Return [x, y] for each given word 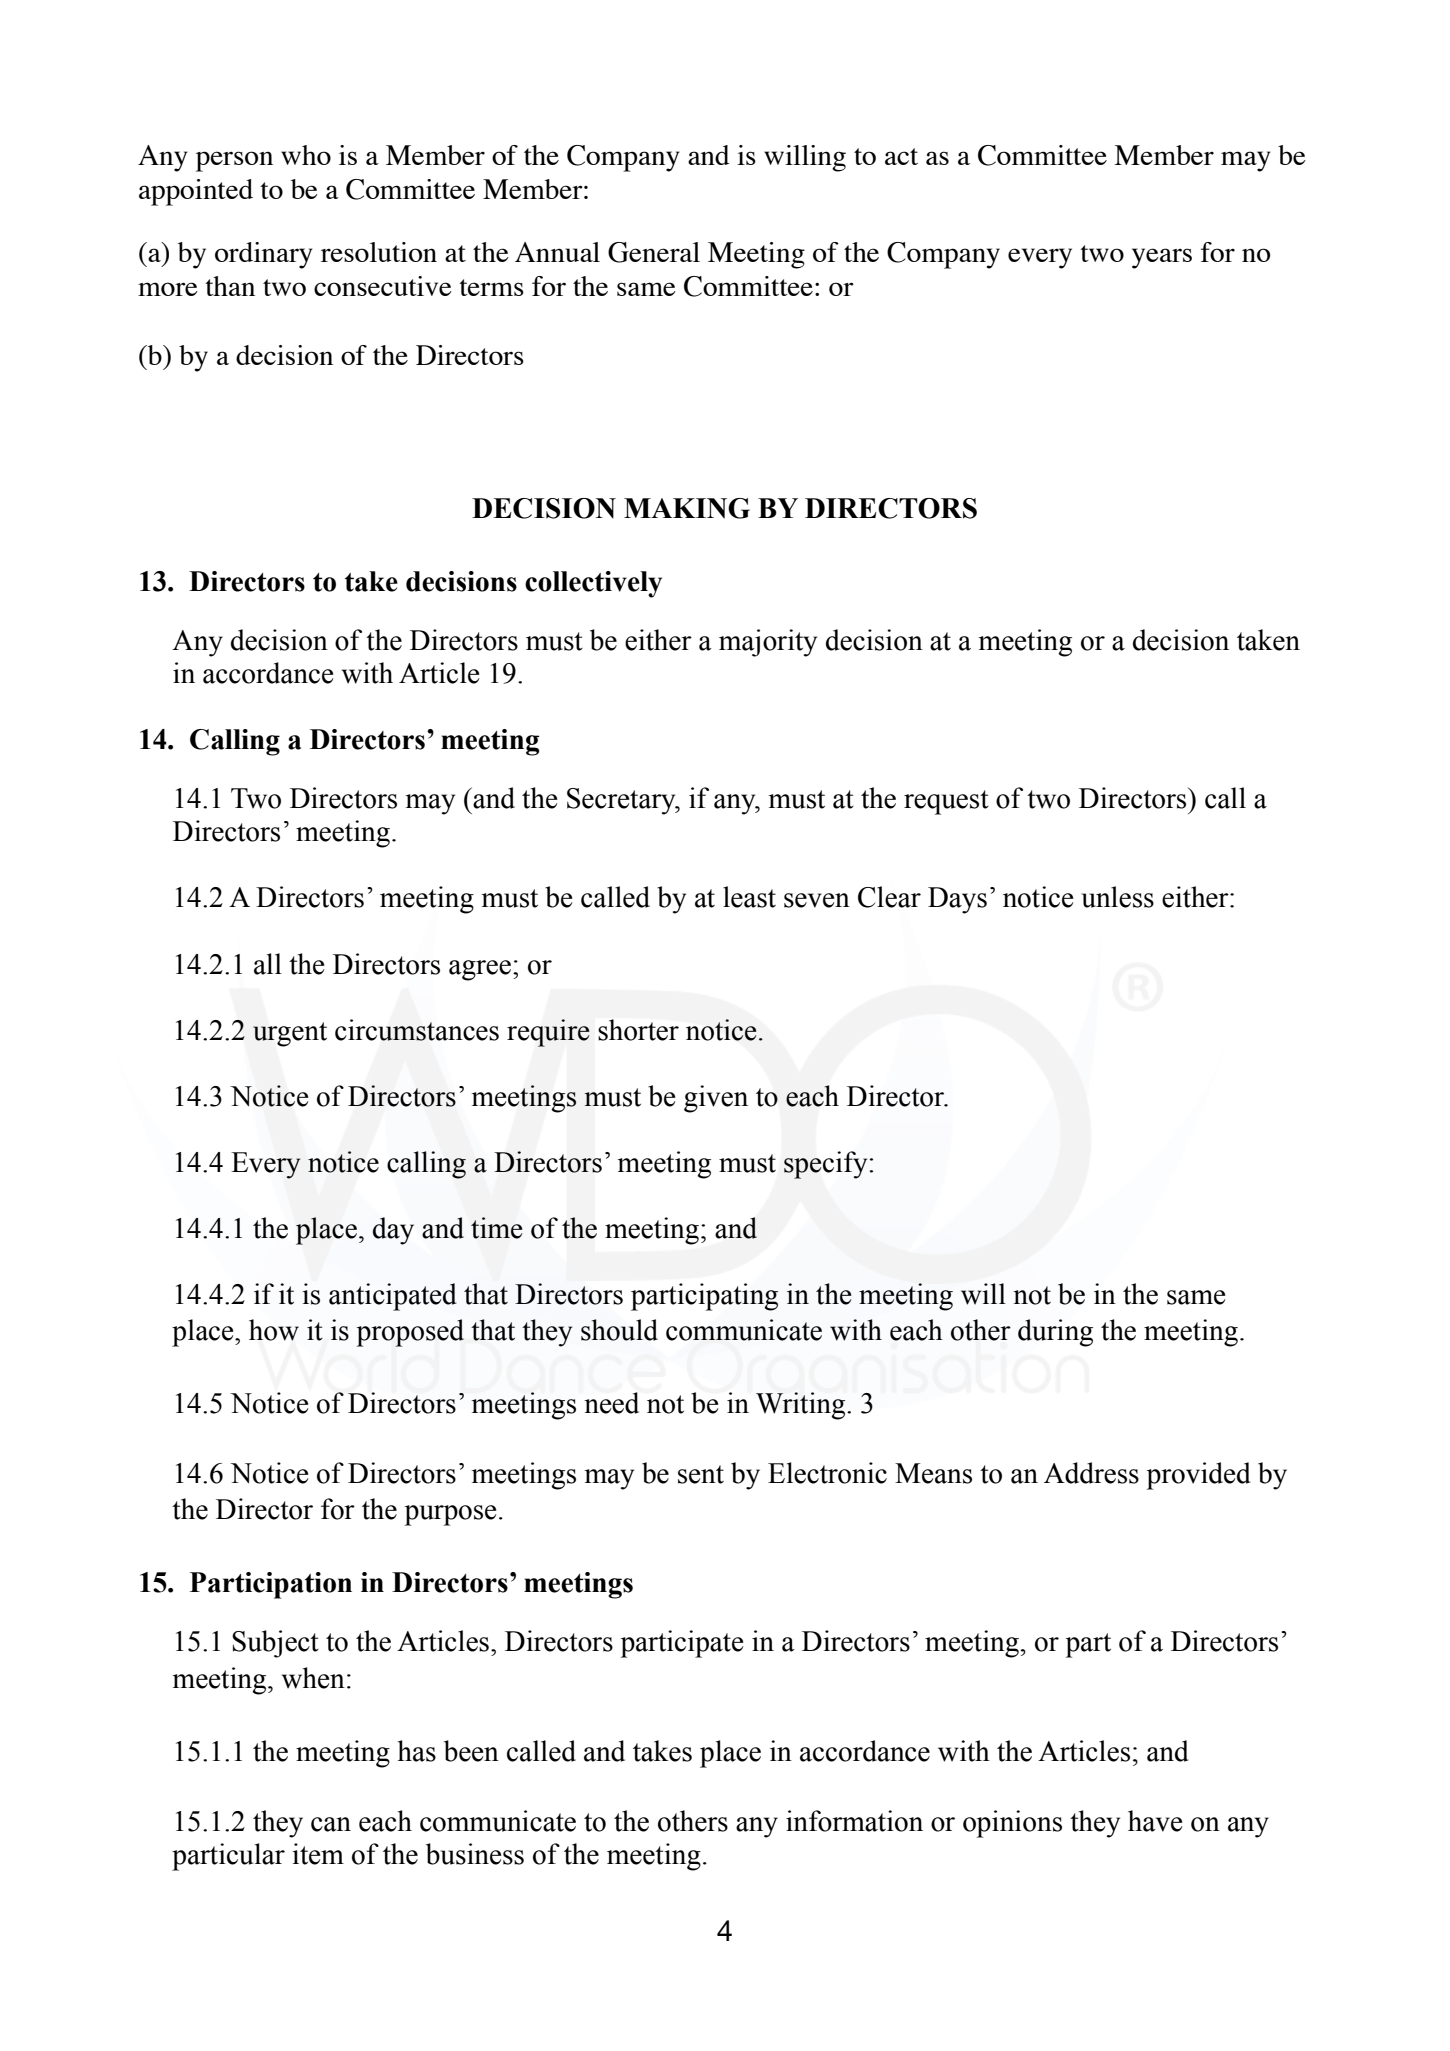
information [854, 1821]
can [331, 1824]
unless [1118, 897]
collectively [593, 584]
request [946, 802]
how [274, 1330]
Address [1091, 1473]
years [1162, 258]
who [306, 155]
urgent [290, 1034]
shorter [638, 1030]
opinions [1012, 1824]
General [654, 252]
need [611, 1403]
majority [768, 643]
